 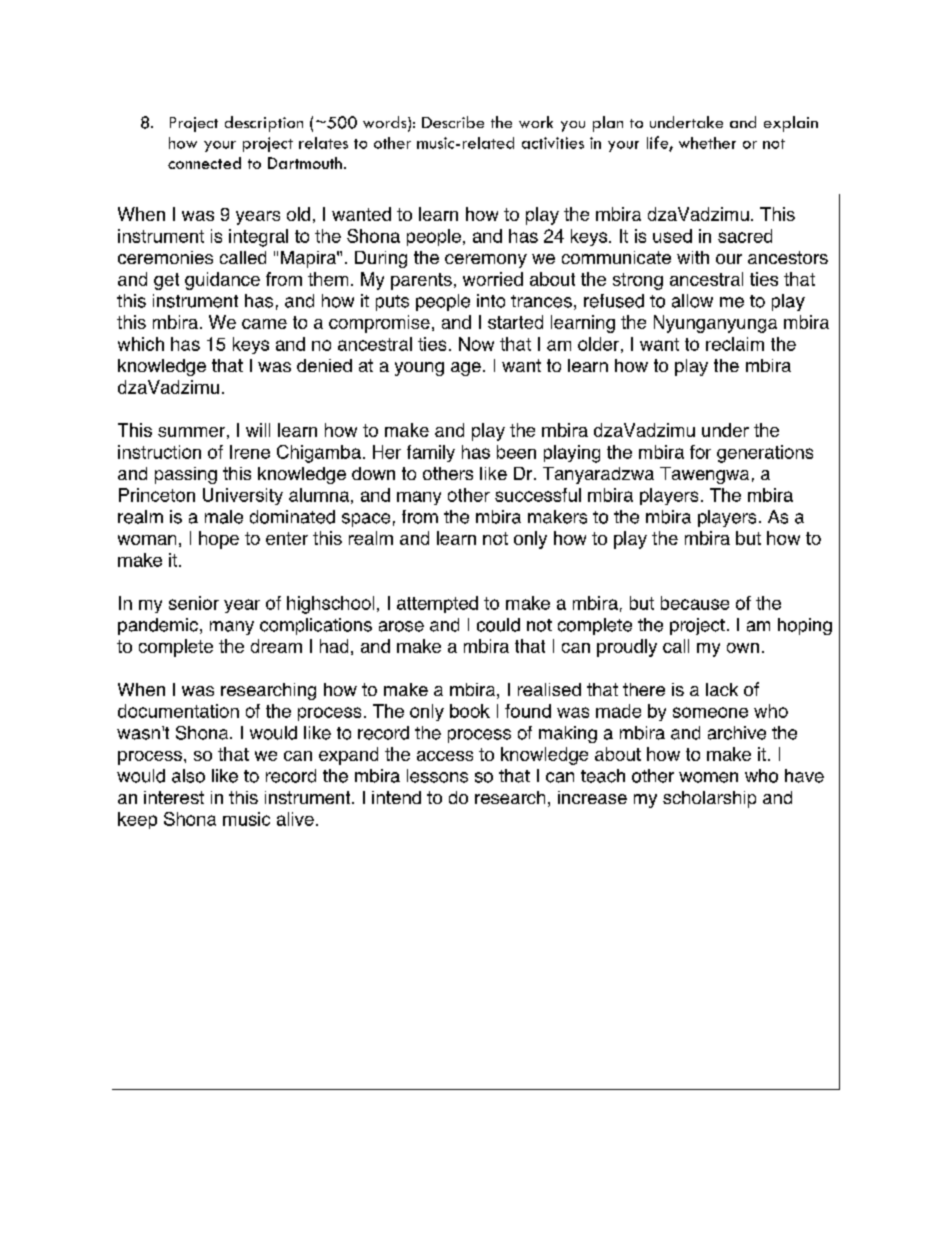 I want to click on lessons, so click(x=437, y=776).
